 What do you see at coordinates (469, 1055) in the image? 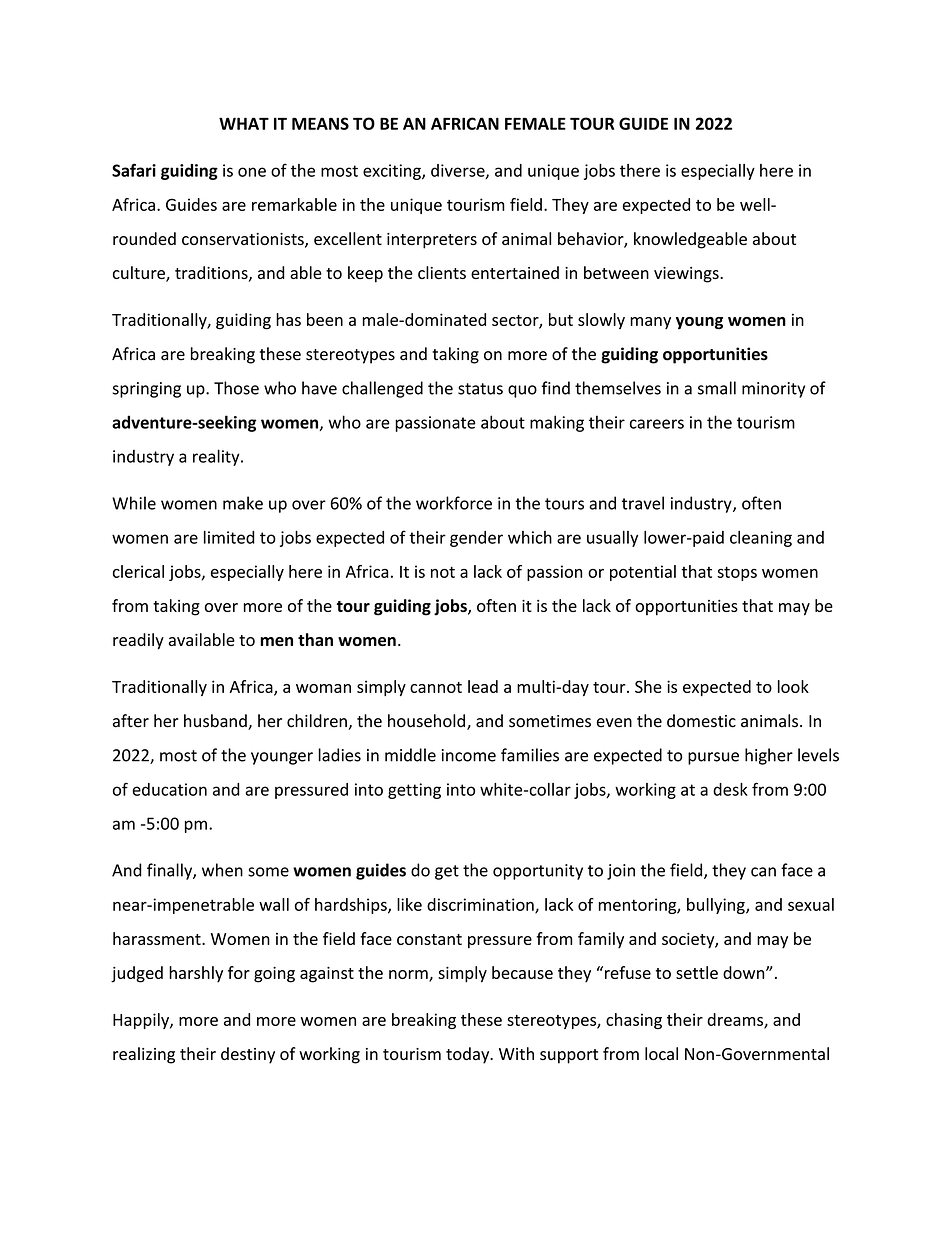
I see `today` at bounding box center [469, 1055].
